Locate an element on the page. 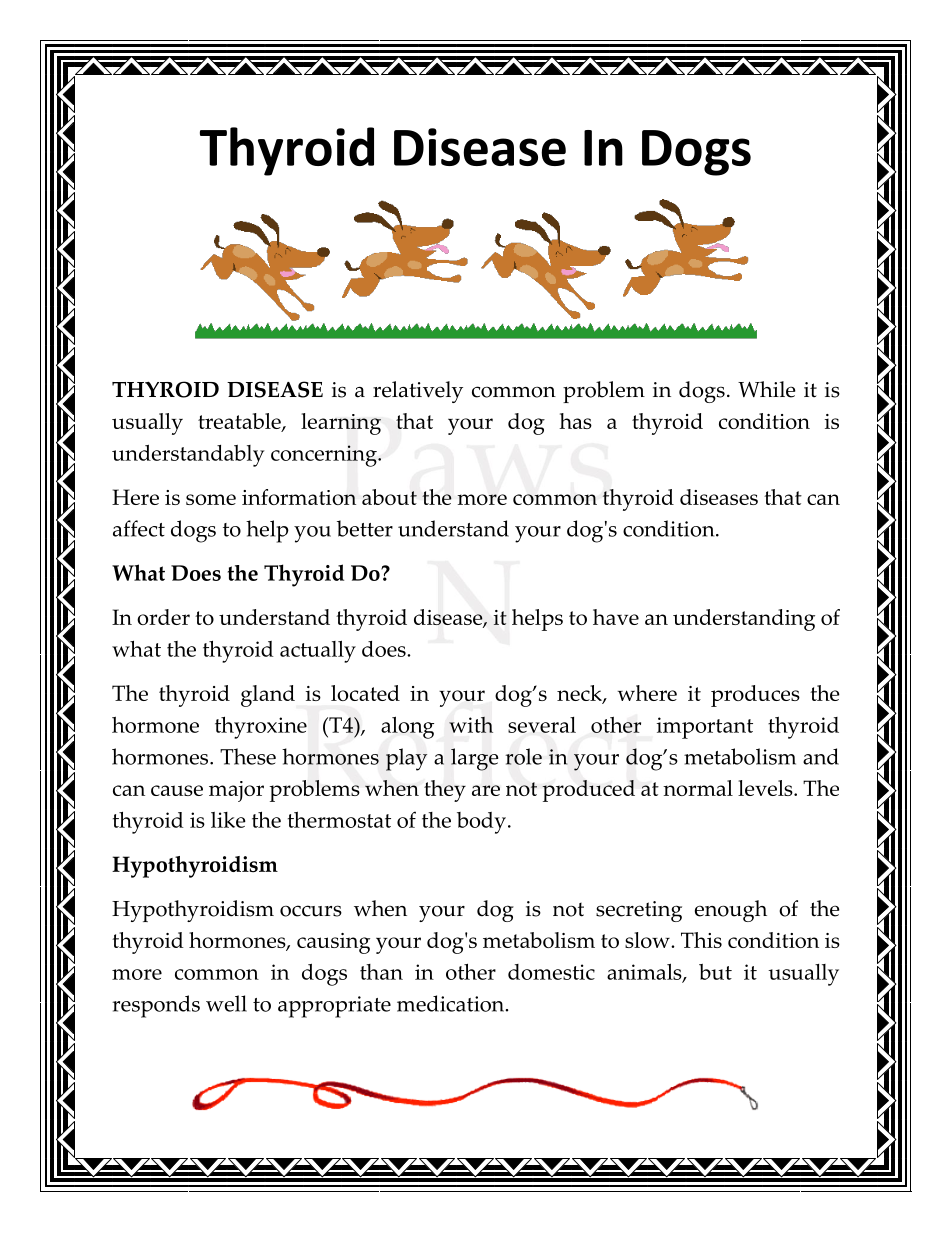 The width and height of the document is (952, 1233). important is located at coordinates (705, 728).
